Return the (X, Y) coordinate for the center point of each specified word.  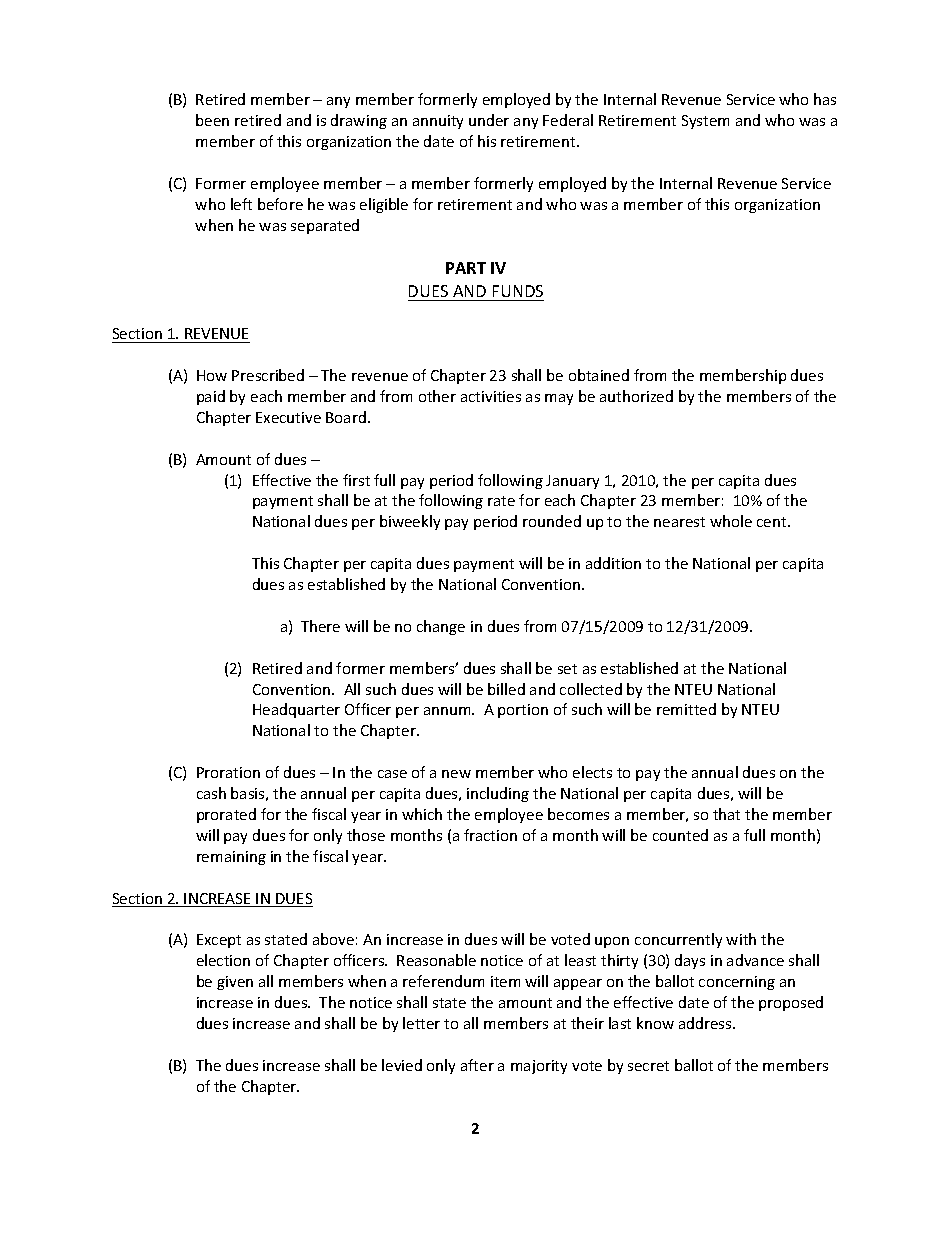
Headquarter (296, 710)
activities (491, 396)
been (212, 120)
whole (731, 521)
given (235, 983)
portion (523, 711)
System (705, 122)
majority (539, 1067)
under (489, 120)
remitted (686, 709)
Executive (288, 417)
